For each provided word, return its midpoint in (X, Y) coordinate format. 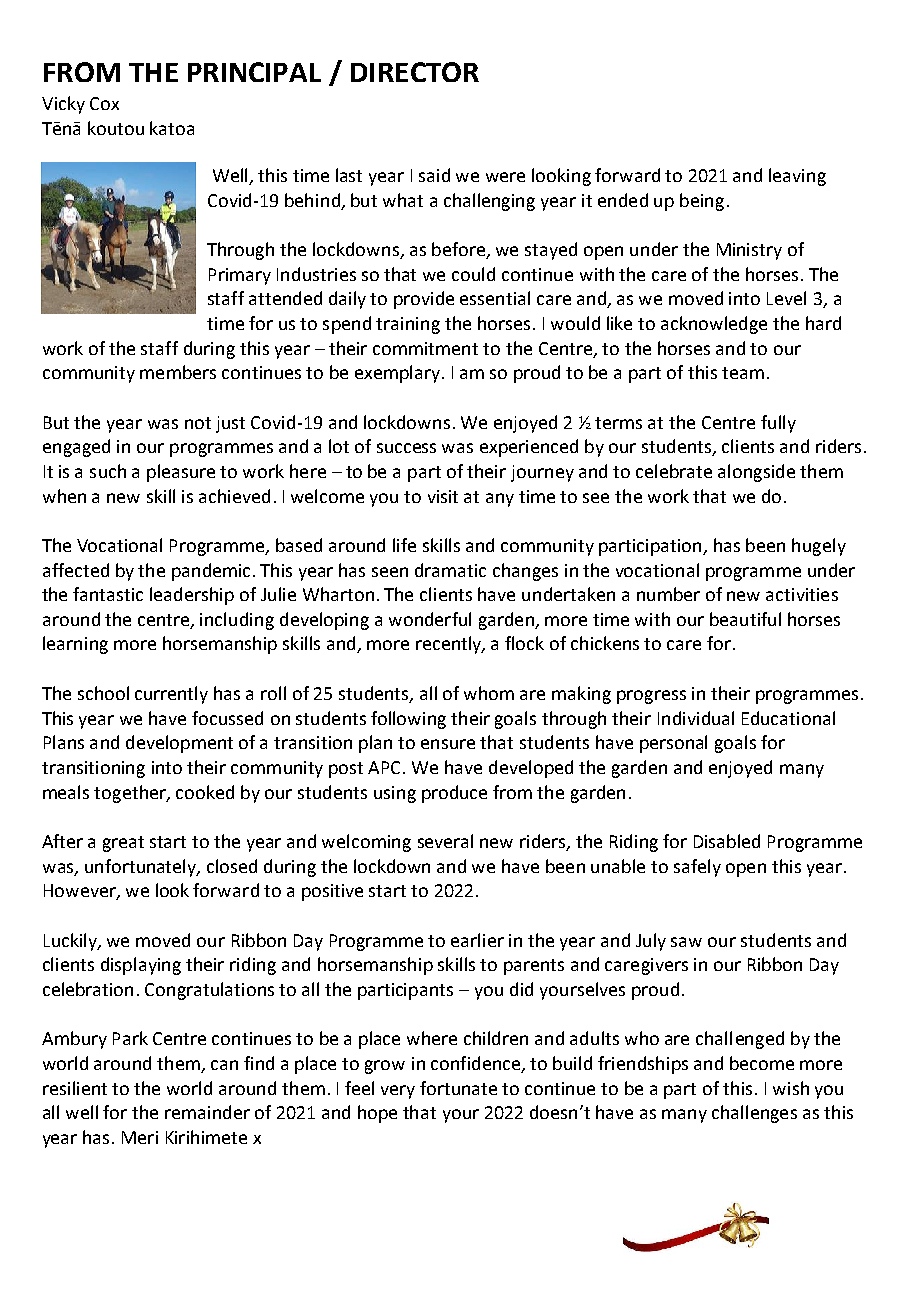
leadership (192, 596)
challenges (754, 1114)
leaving (797, 177)
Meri (140, 1137)
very (398, 1092)
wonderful (430, 619)
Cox (104, 103)
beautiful (745, 619)
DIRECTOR (415, 72)
